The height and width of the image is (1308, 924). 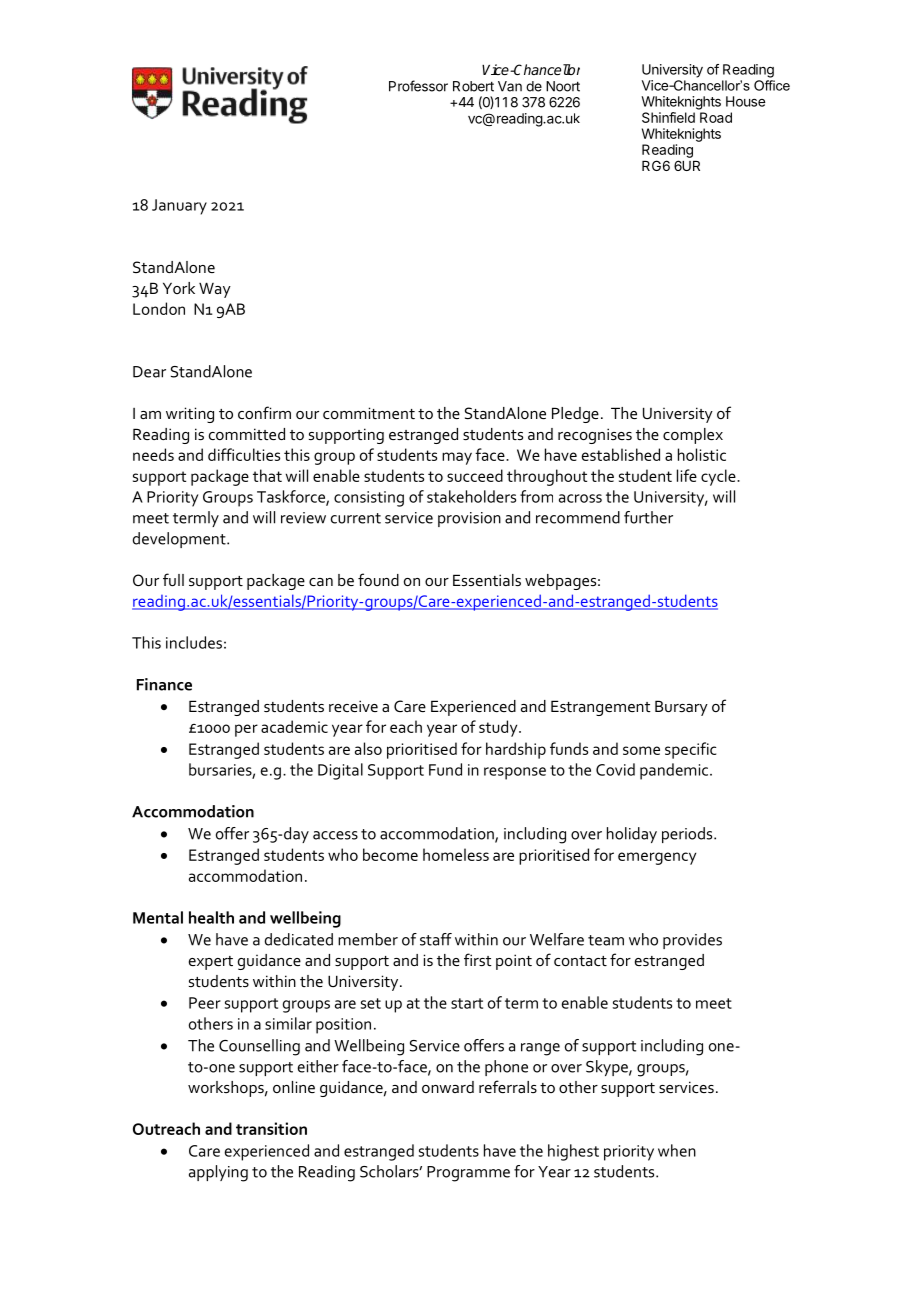 What do you see at coordinates (473, 86) in the image?
I see `Robert` at bounding box center [473, 86].
